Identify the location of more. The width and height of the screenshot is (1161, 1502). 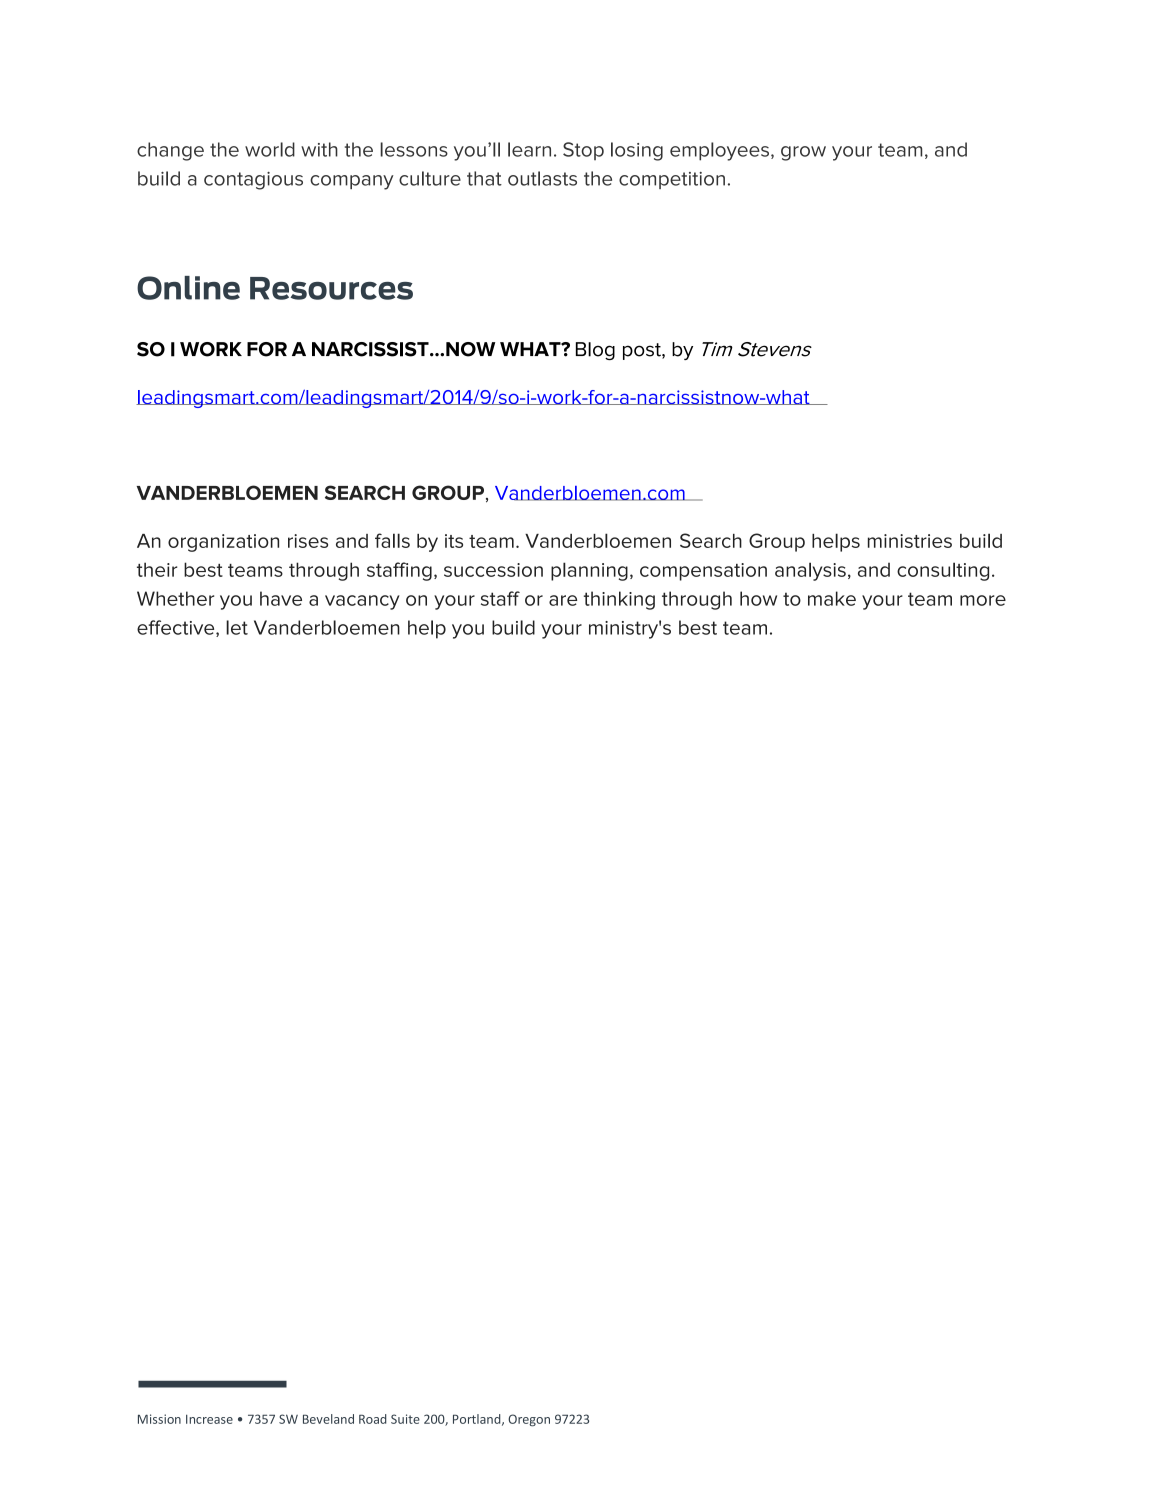
(983, 600).
